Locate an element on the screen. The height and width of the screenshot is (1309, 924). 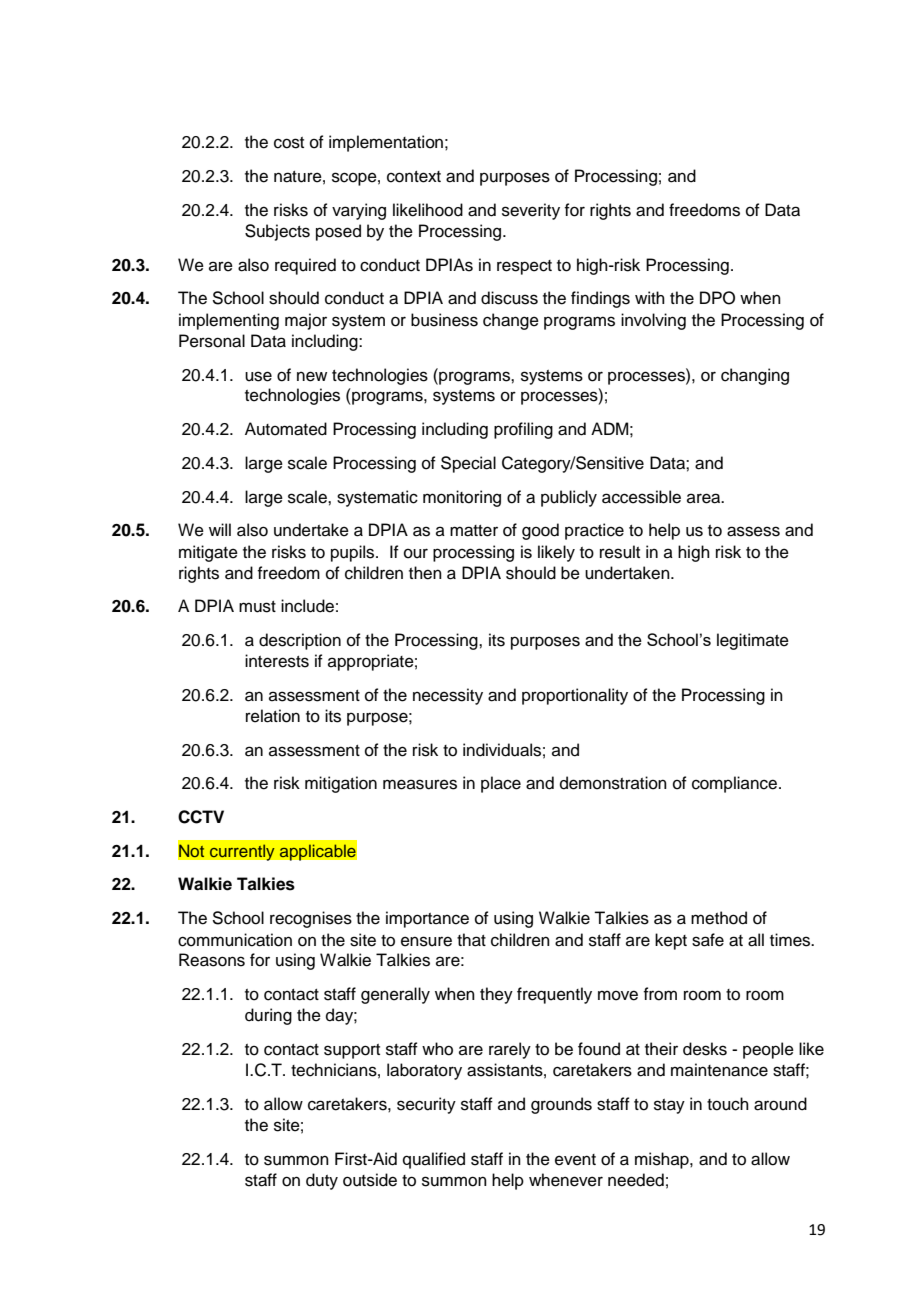
necessity is located at coordinates (448, 696).
